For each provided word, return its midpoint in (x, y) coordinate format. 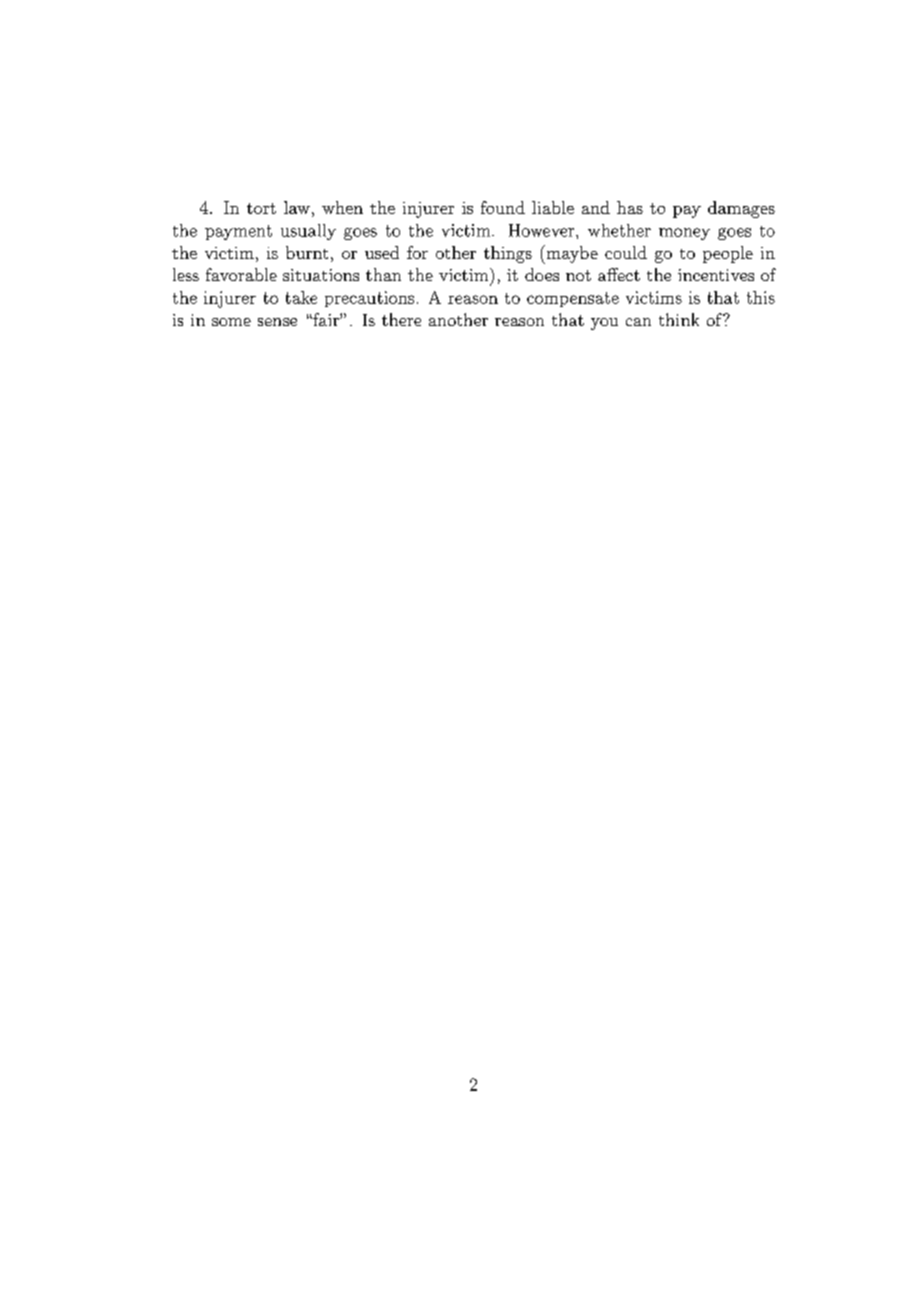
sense (277, 322)
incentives (716, 275)
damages (741, 209)
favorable (241, 274)
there (401, 319)
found (503, 207)
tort (261, 208)
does (542, 274)
